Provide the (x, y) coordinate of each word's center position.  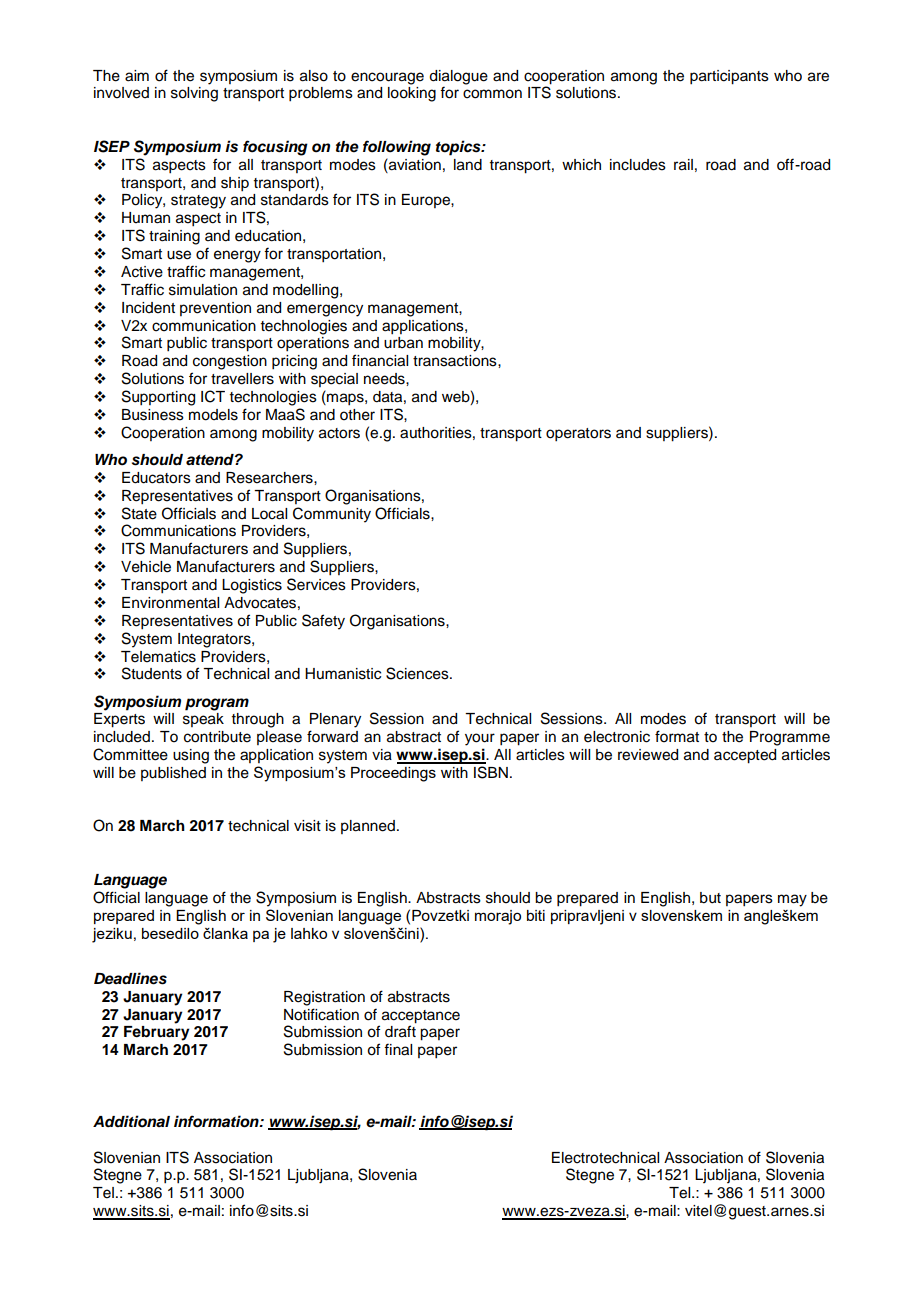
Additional (131, 1121)
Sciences (418, 673)
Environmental (170, 603)
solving (194, 94)
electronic (617, 737)
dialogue (458, 77)
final (398, 1049)
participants (729, 77)
